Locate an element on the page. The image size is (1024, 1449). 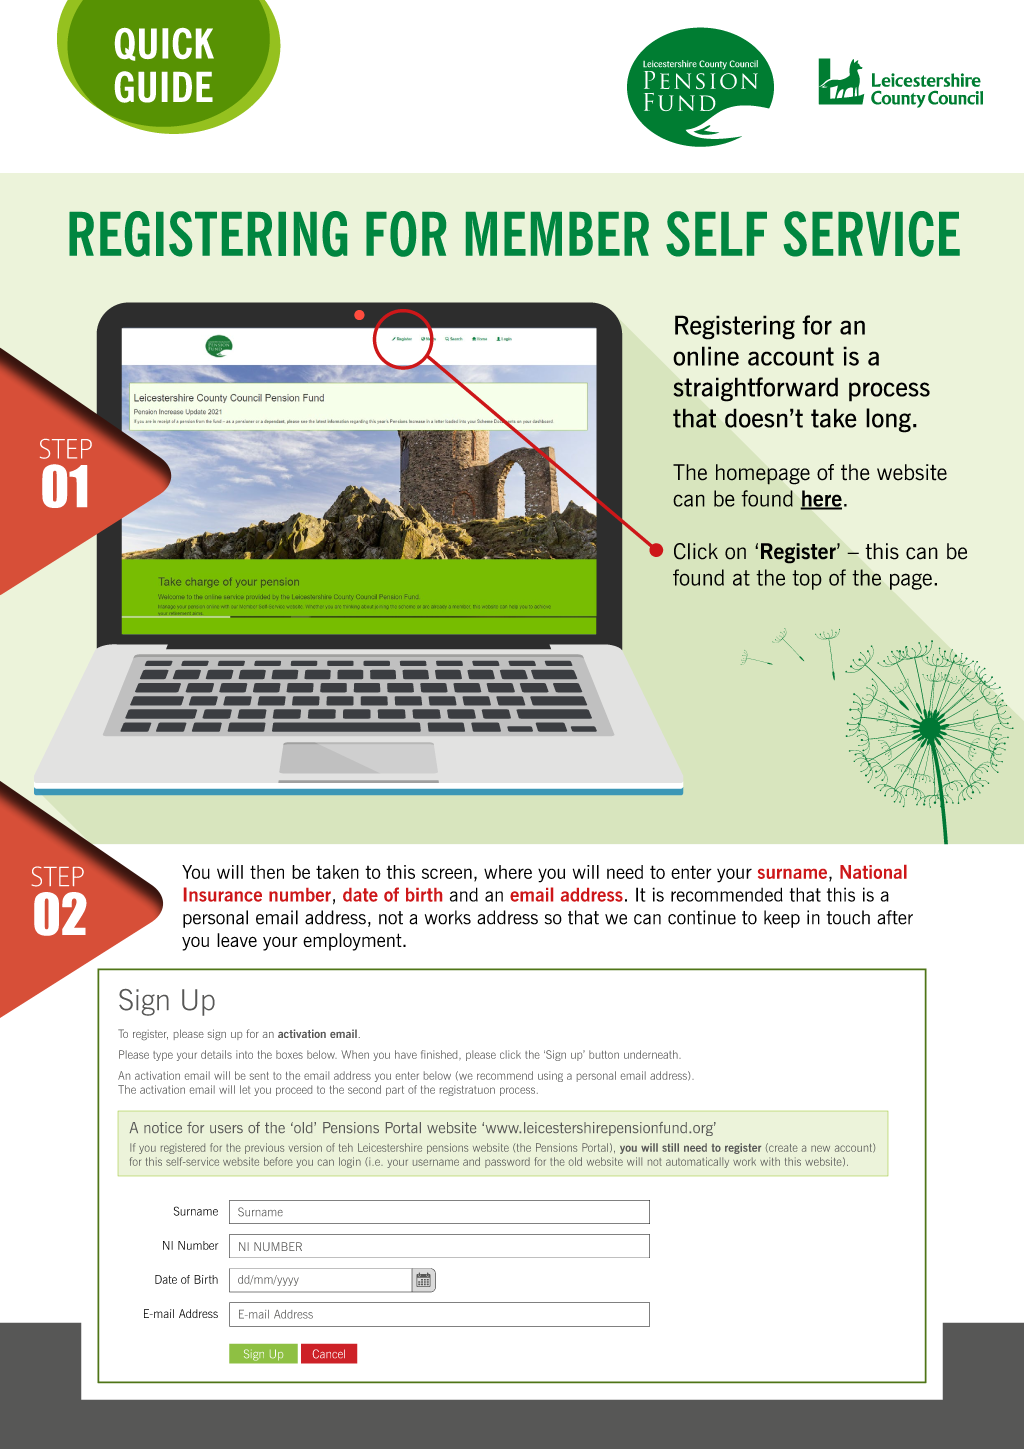
GUIDE is located at coordinates (164, 87).
